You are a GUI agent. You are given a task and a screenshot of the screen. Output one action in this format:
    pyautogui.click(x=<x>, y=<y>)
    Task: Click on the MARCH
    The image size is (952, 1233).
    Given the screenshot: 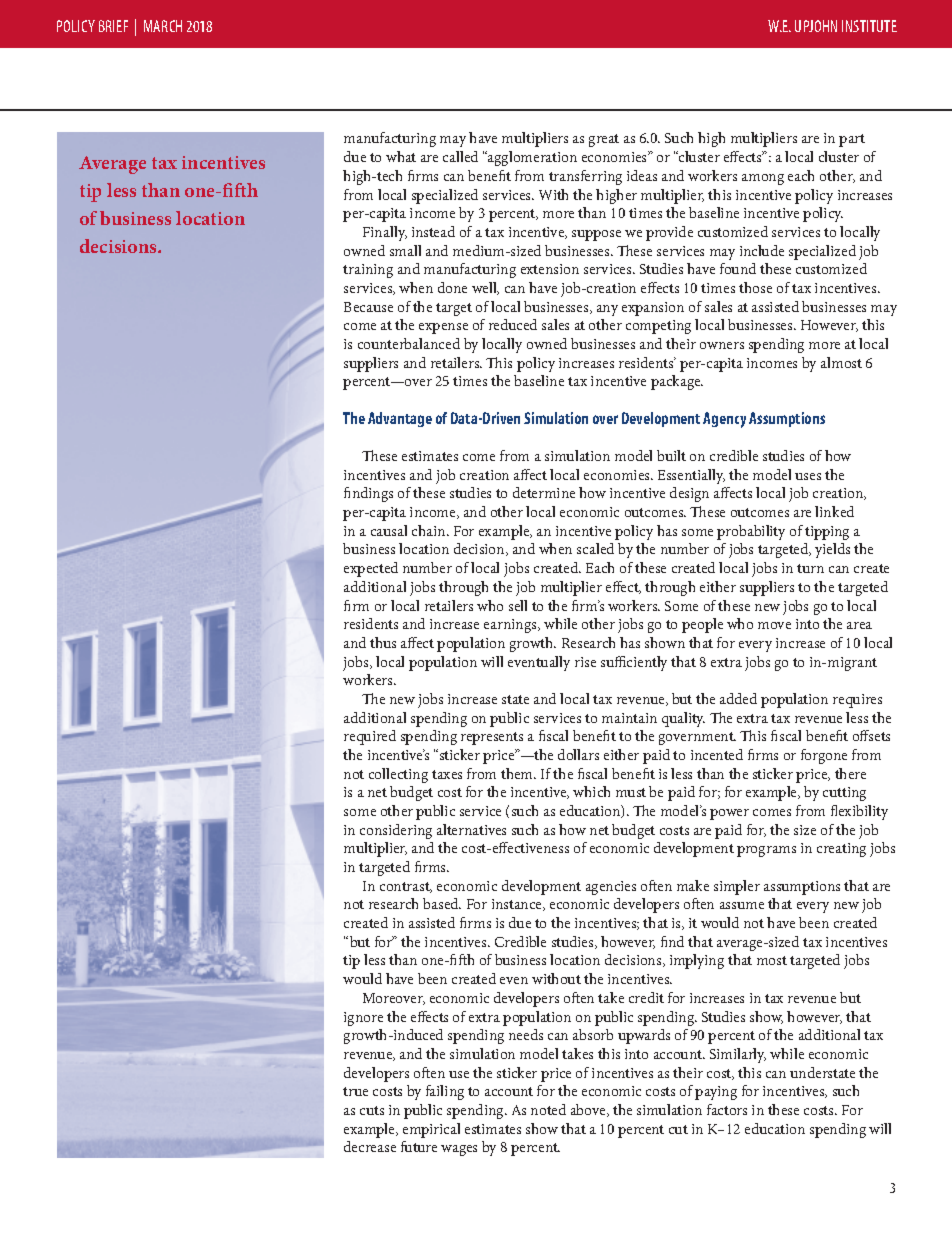 What is the action you would take?
    pyautogui.click(x=163, y=26)
